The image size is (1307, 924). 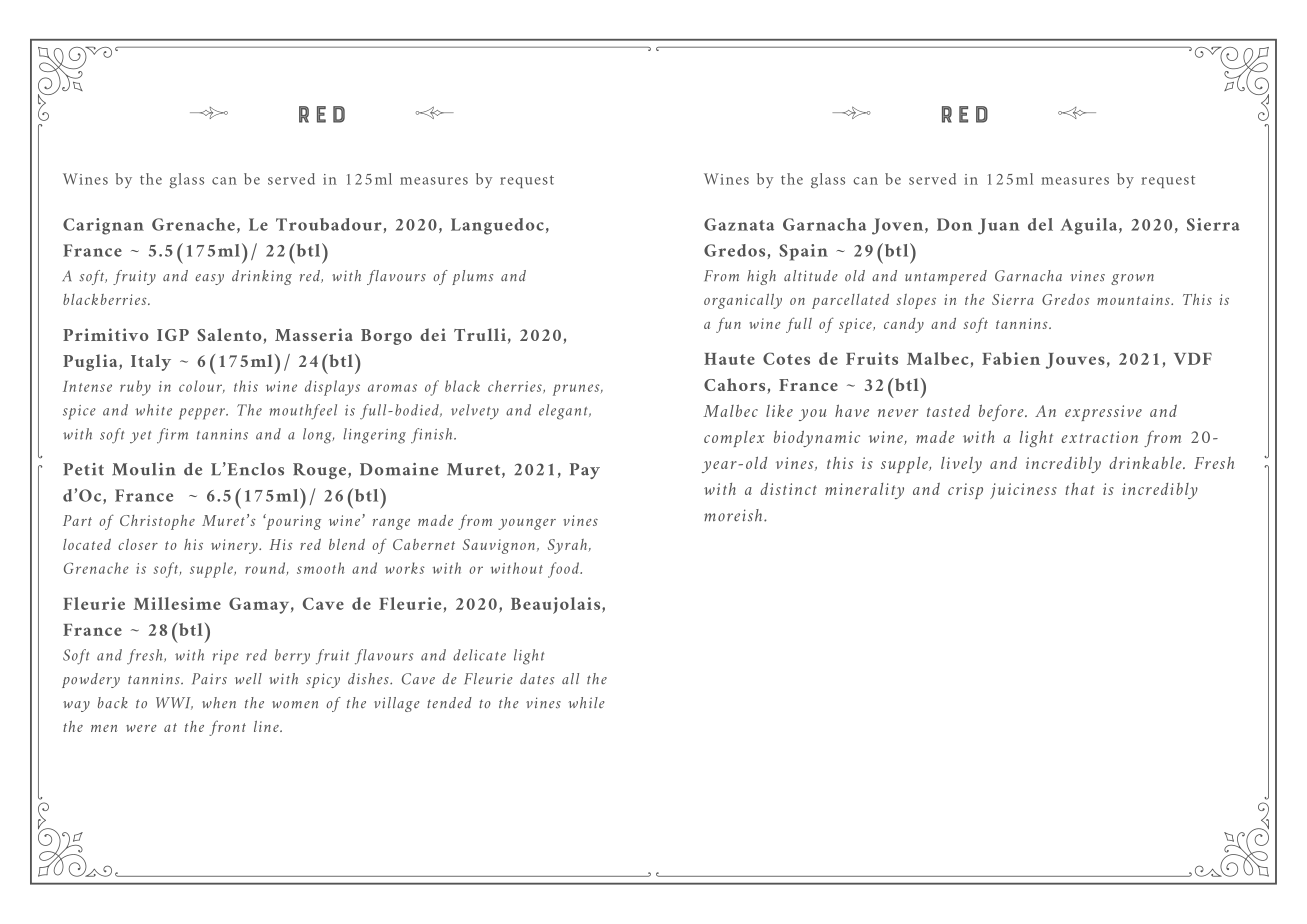 I want to click on Languedoc, so click(x=497, y=226).
